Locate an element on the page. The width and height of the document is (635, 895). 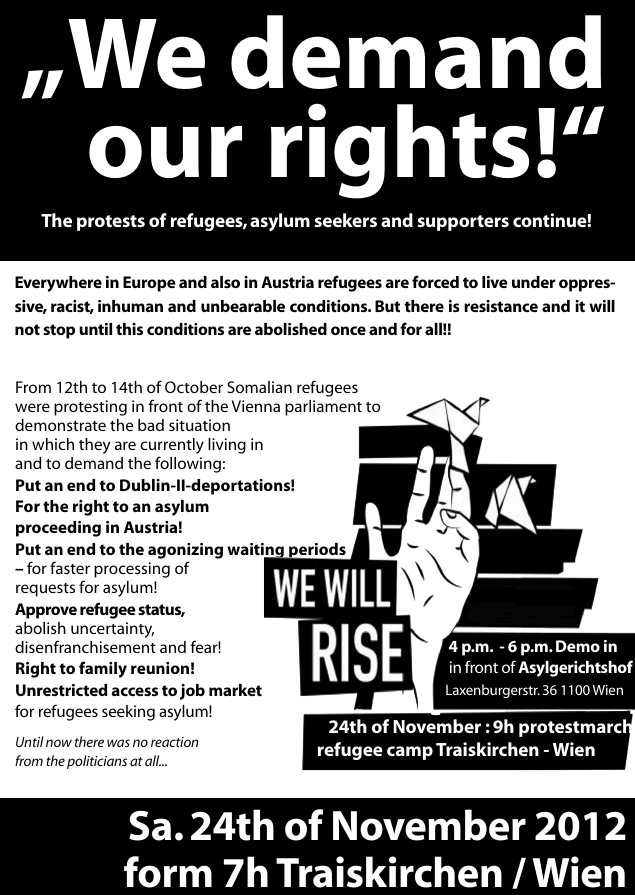
supporters is located at coordinates (463, 223).
